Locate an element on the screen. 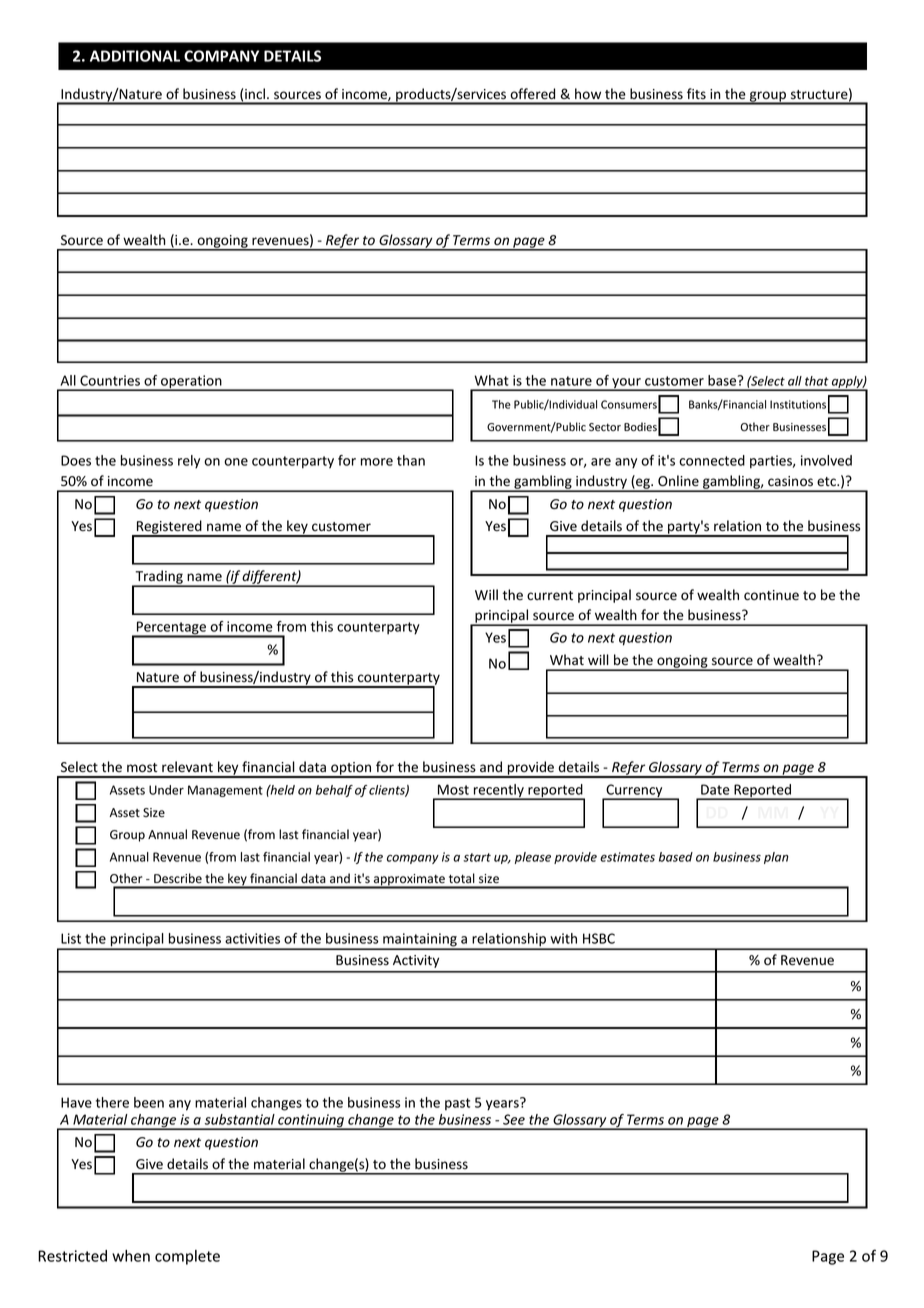 The width and height of the screenshot is (924, 1308). your is located at coordinates (626, 384).
